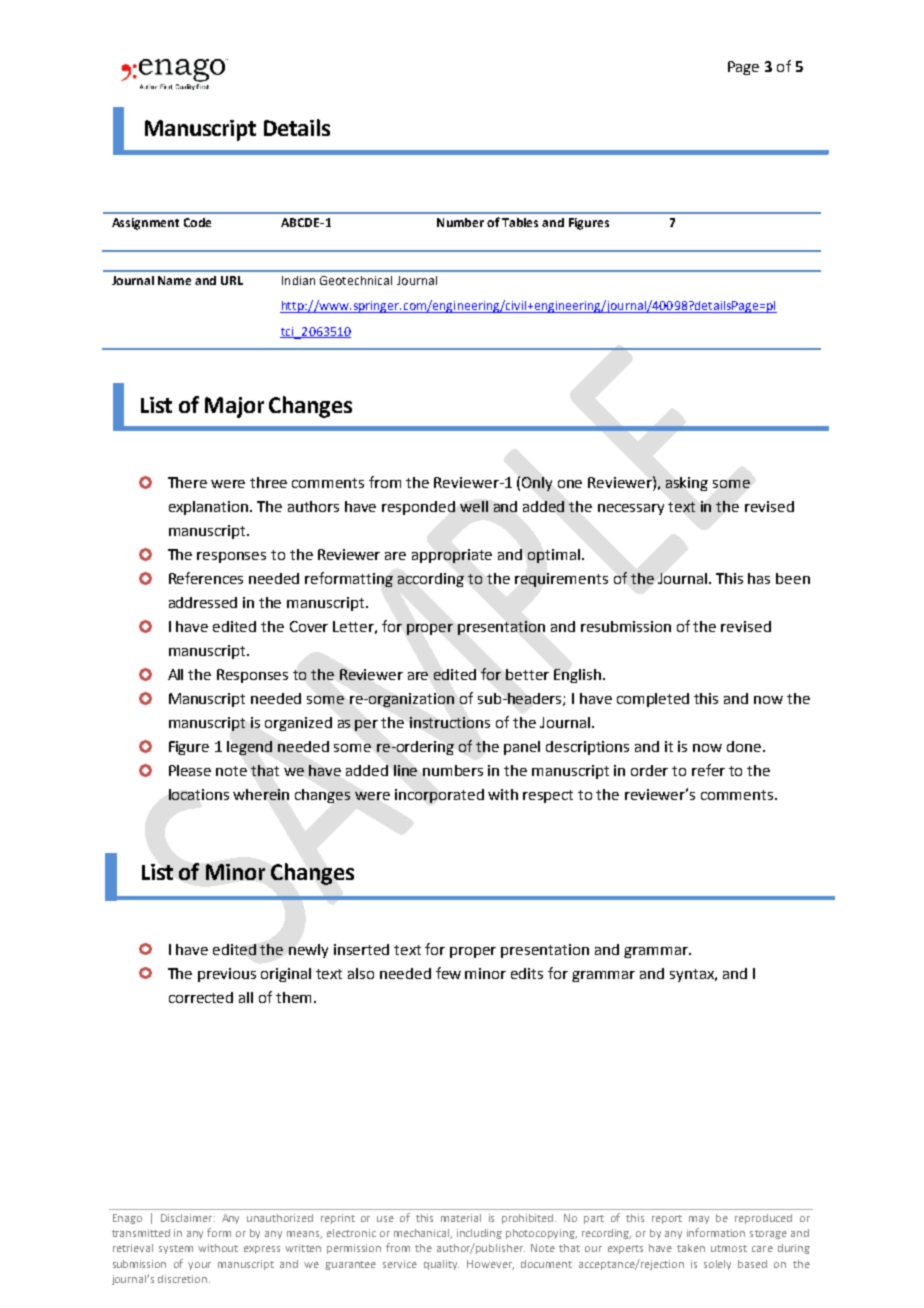  I want to click on few, so click(448, 973).
